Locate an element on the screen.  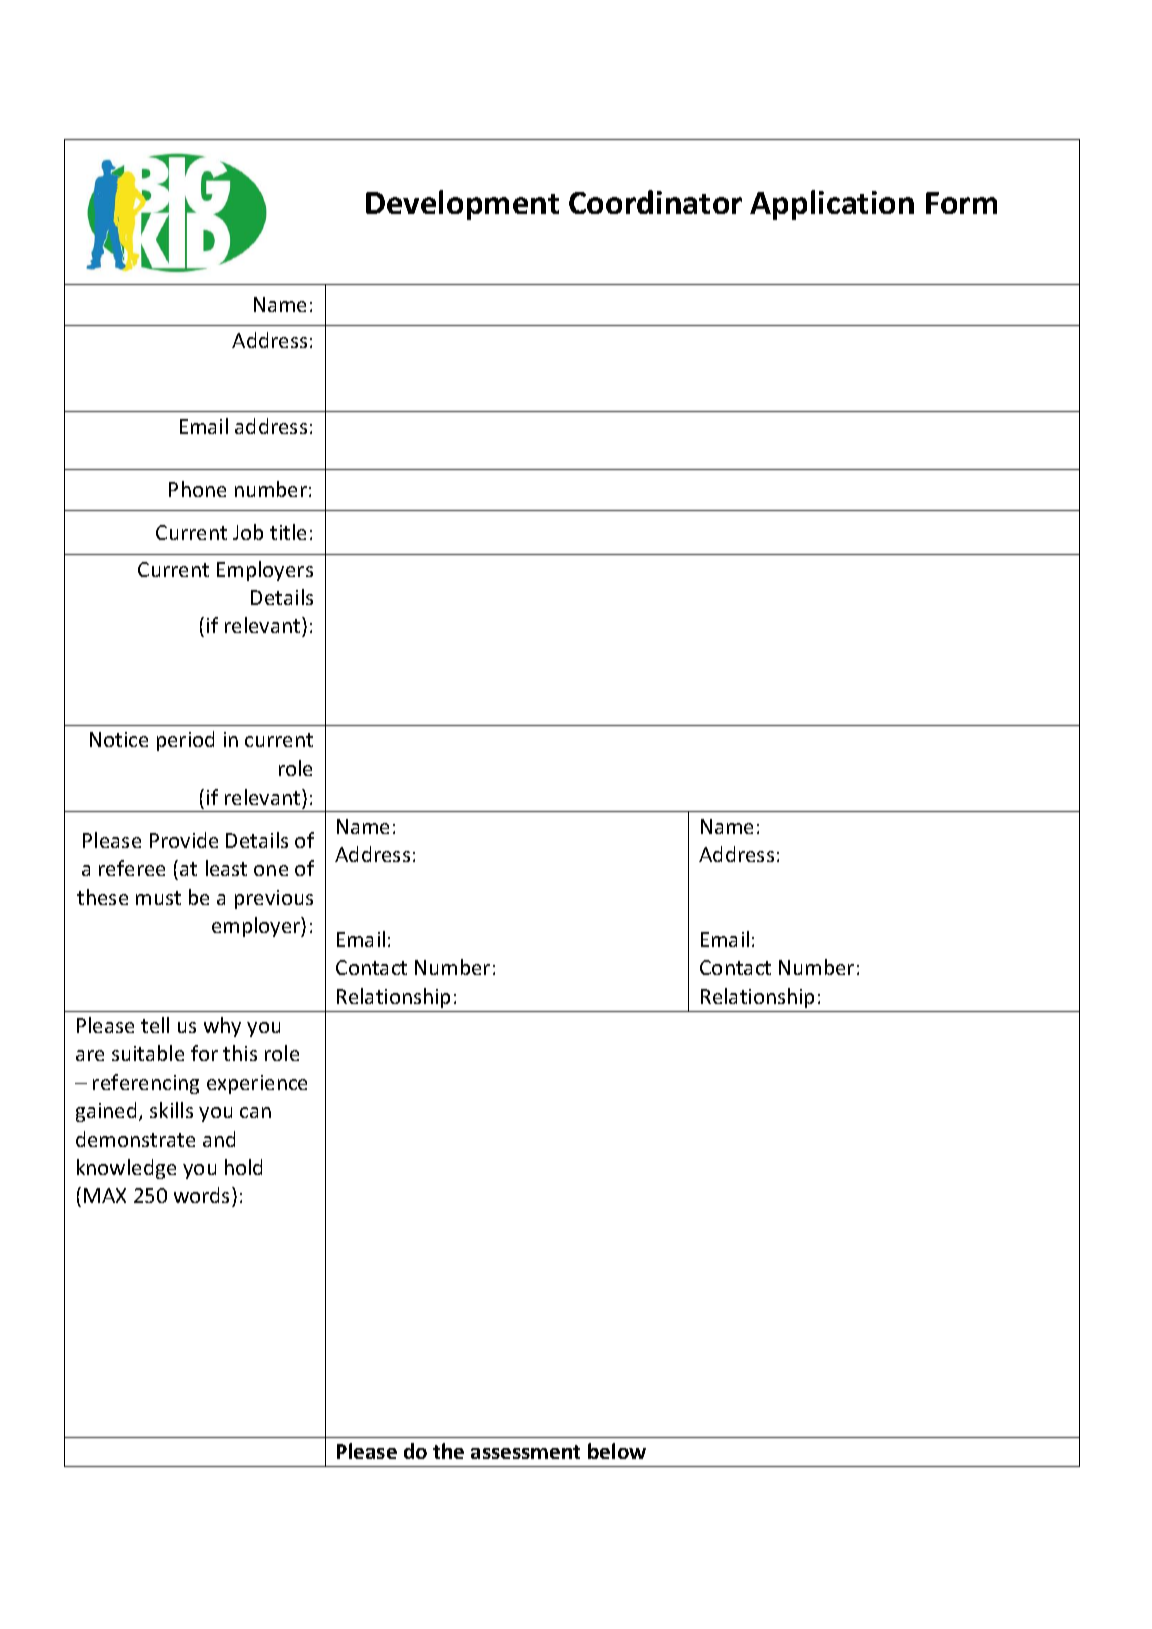
hold is located at coordinates (243, 1167).
